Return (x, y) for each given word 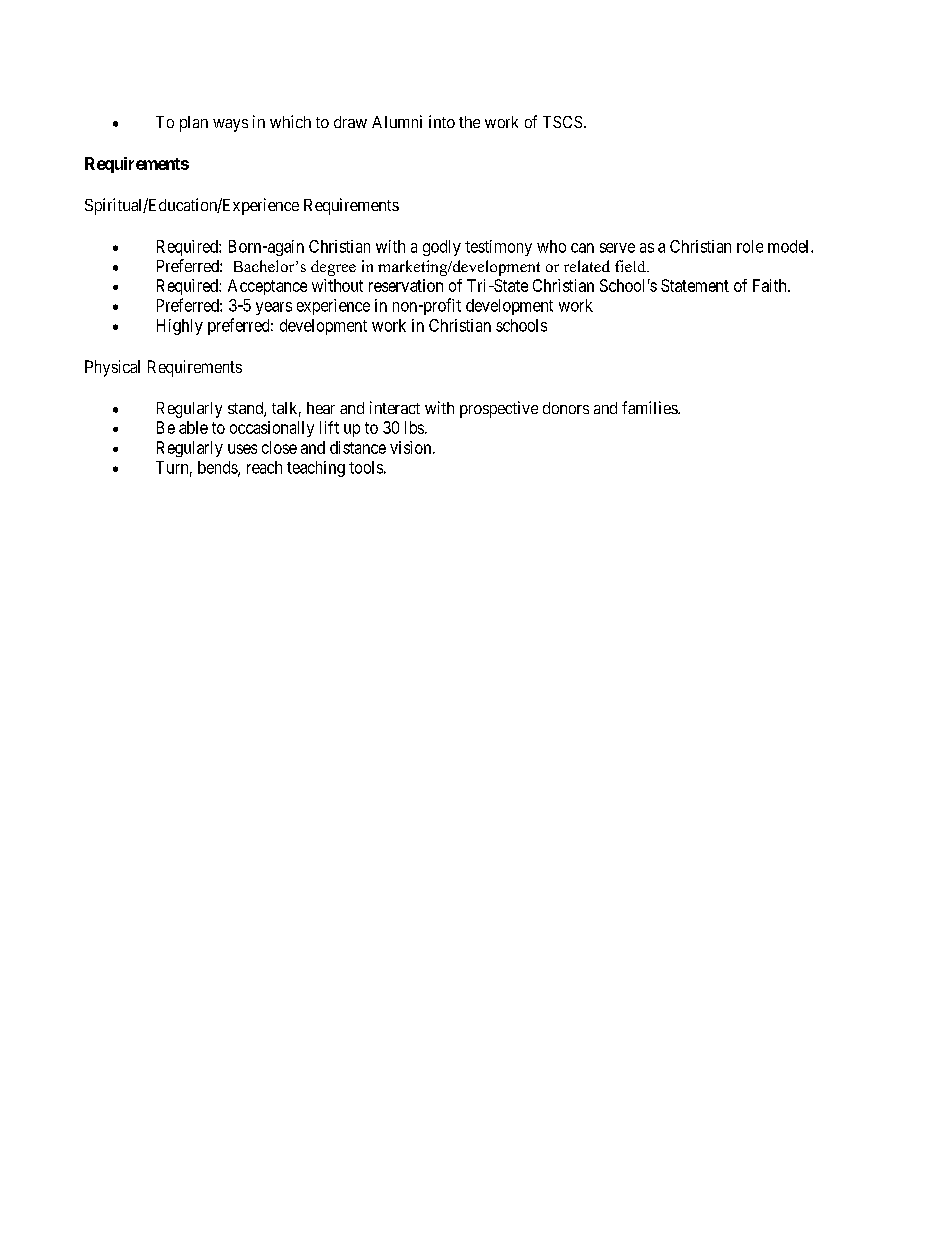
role (750, 246)
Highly (180, 327)
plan (194, 124)
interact (395, 407)
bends (218, 468)
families (650, 407)
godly (442, 248)
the (469, 122)
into (442, 121)
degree (333, 268)
